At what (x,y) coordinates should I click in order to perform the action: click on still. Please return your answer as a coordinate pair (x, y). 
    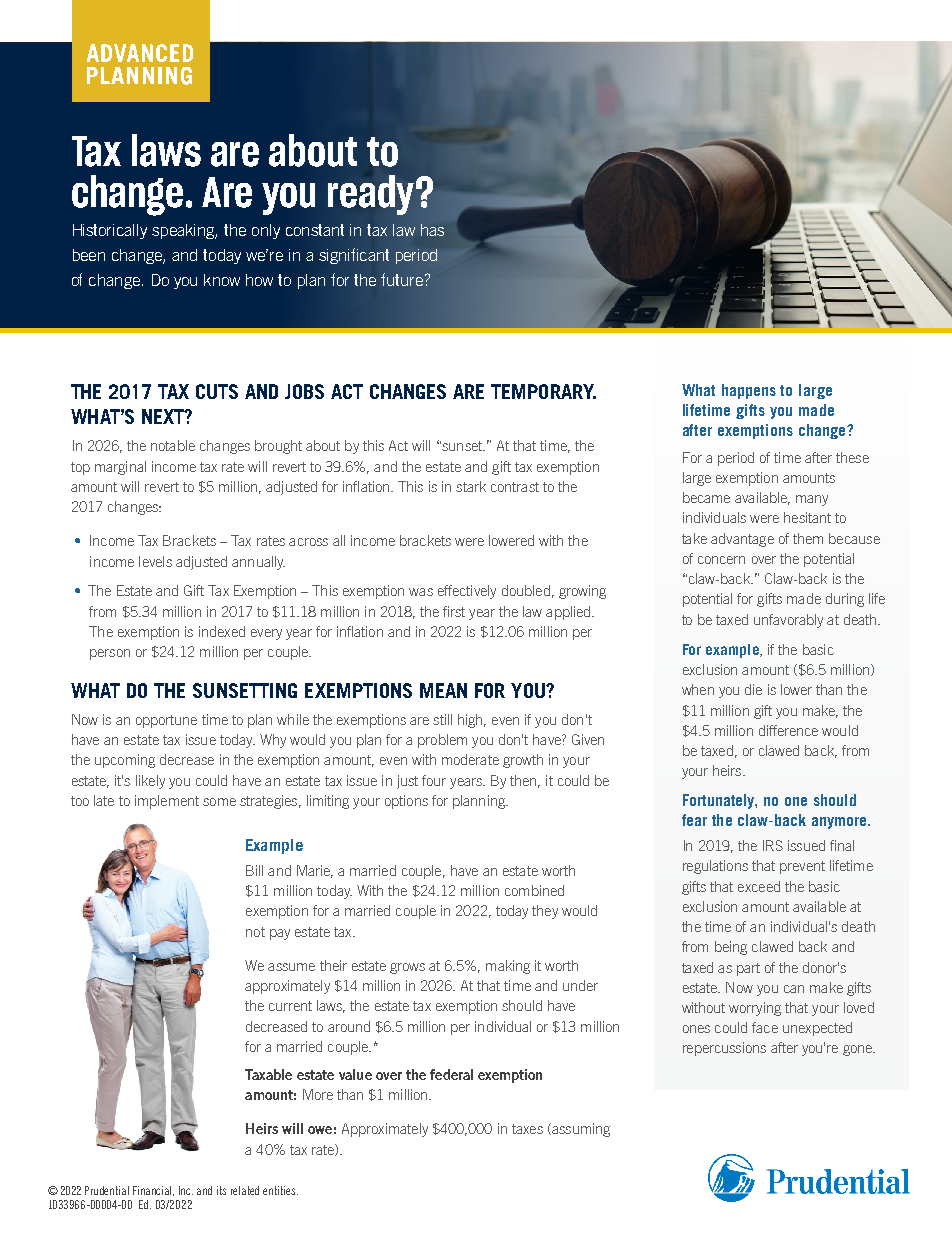
    Looking at the image, I should click on (442, 719).
